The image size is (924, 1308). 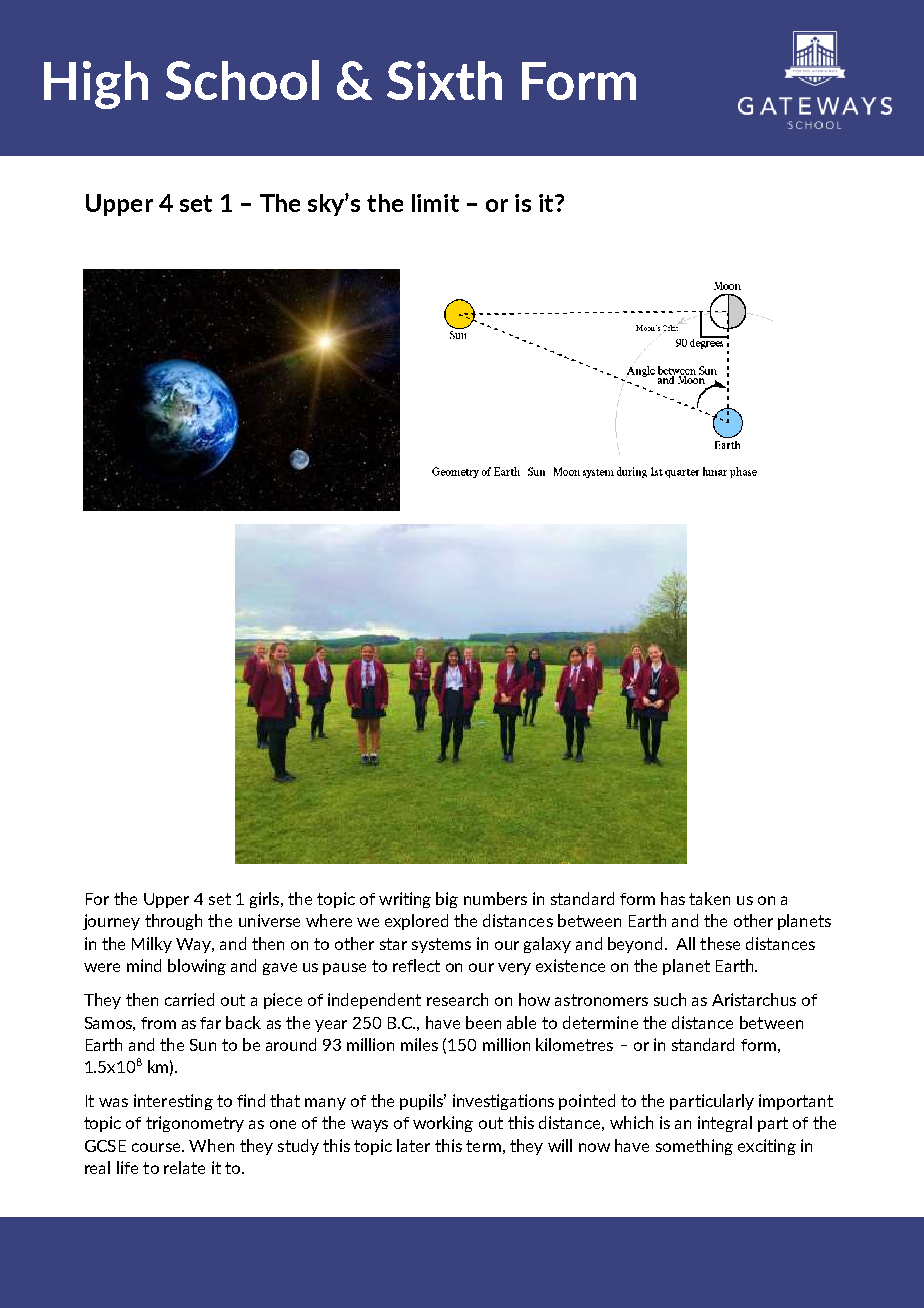 I want to click on writing, so click(x=405, y=900).
